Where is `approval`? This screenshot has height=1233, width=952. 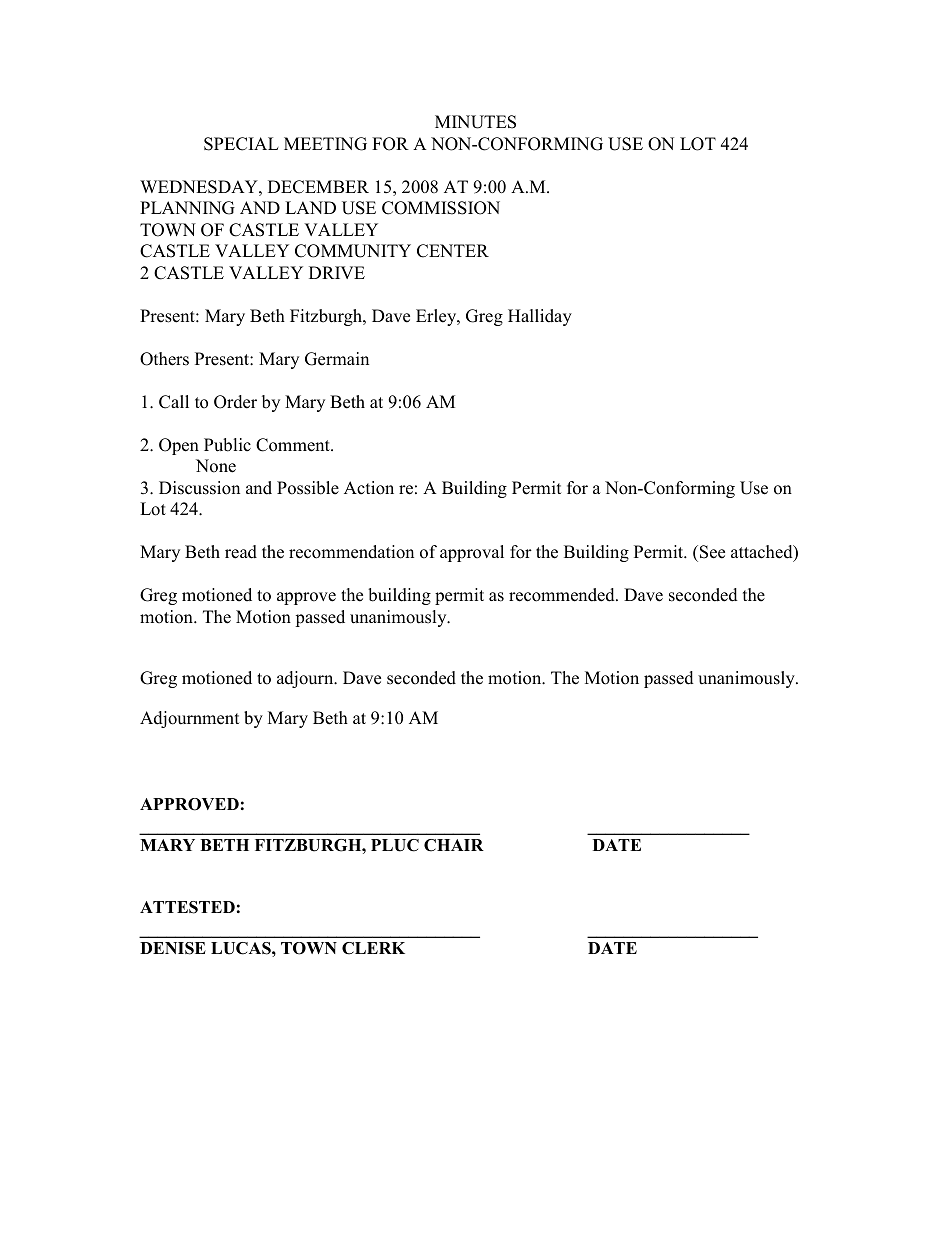 approval is located at coordinates (472, 553).
